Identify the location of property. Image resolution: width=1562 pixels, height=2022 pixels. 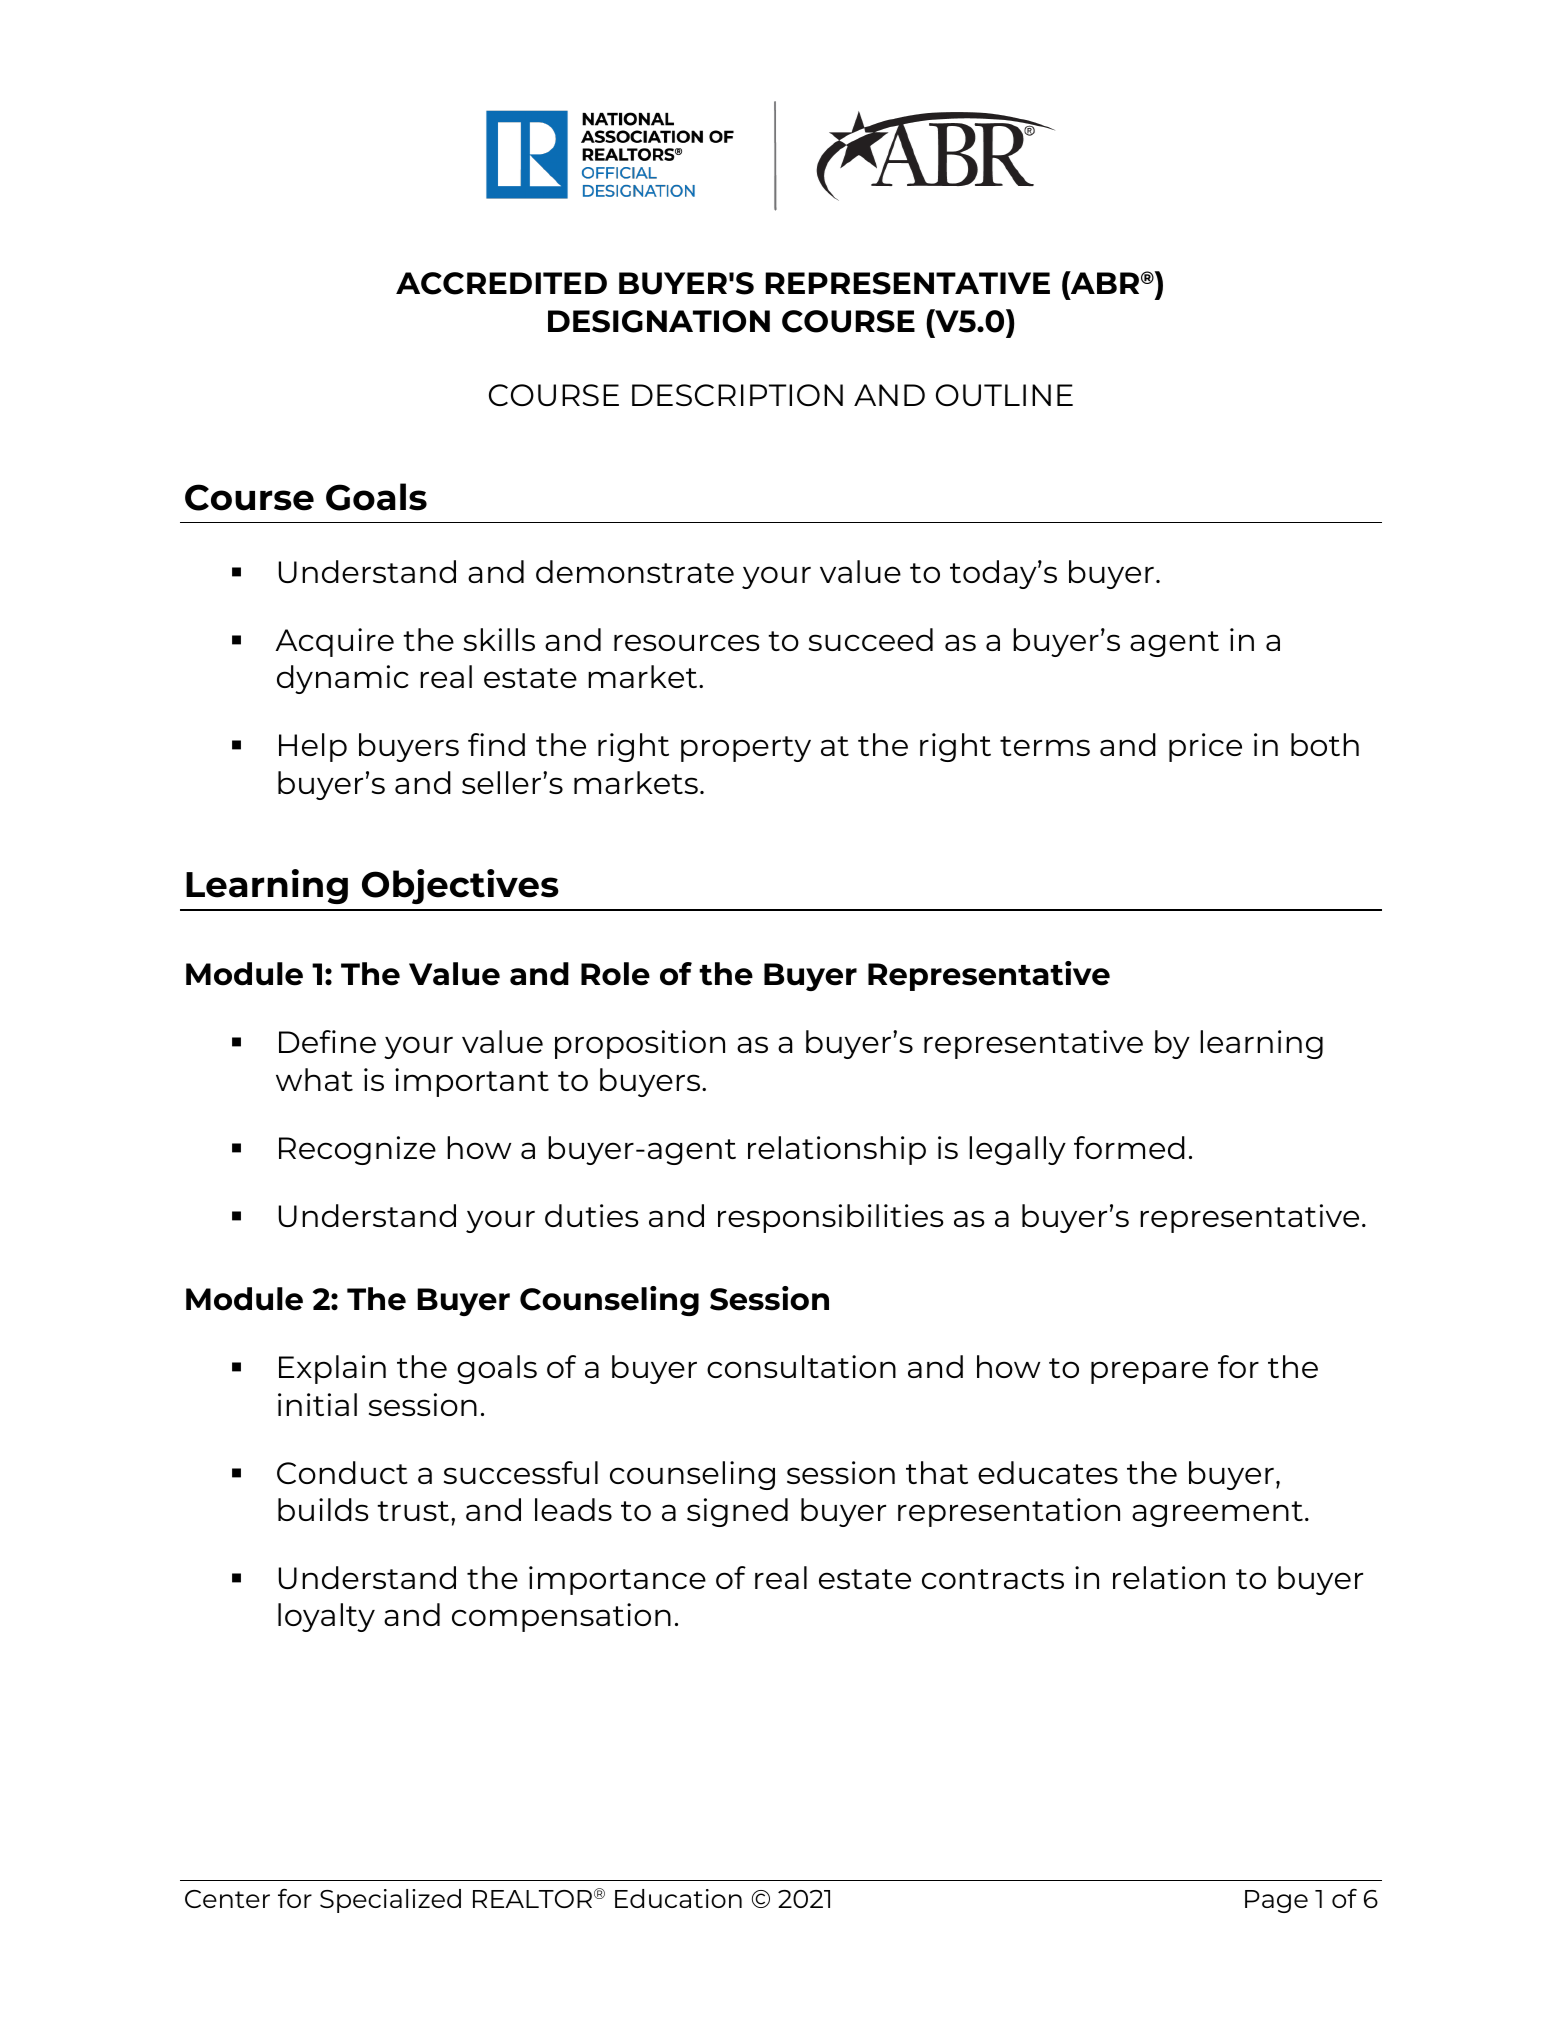
(746, 749).
